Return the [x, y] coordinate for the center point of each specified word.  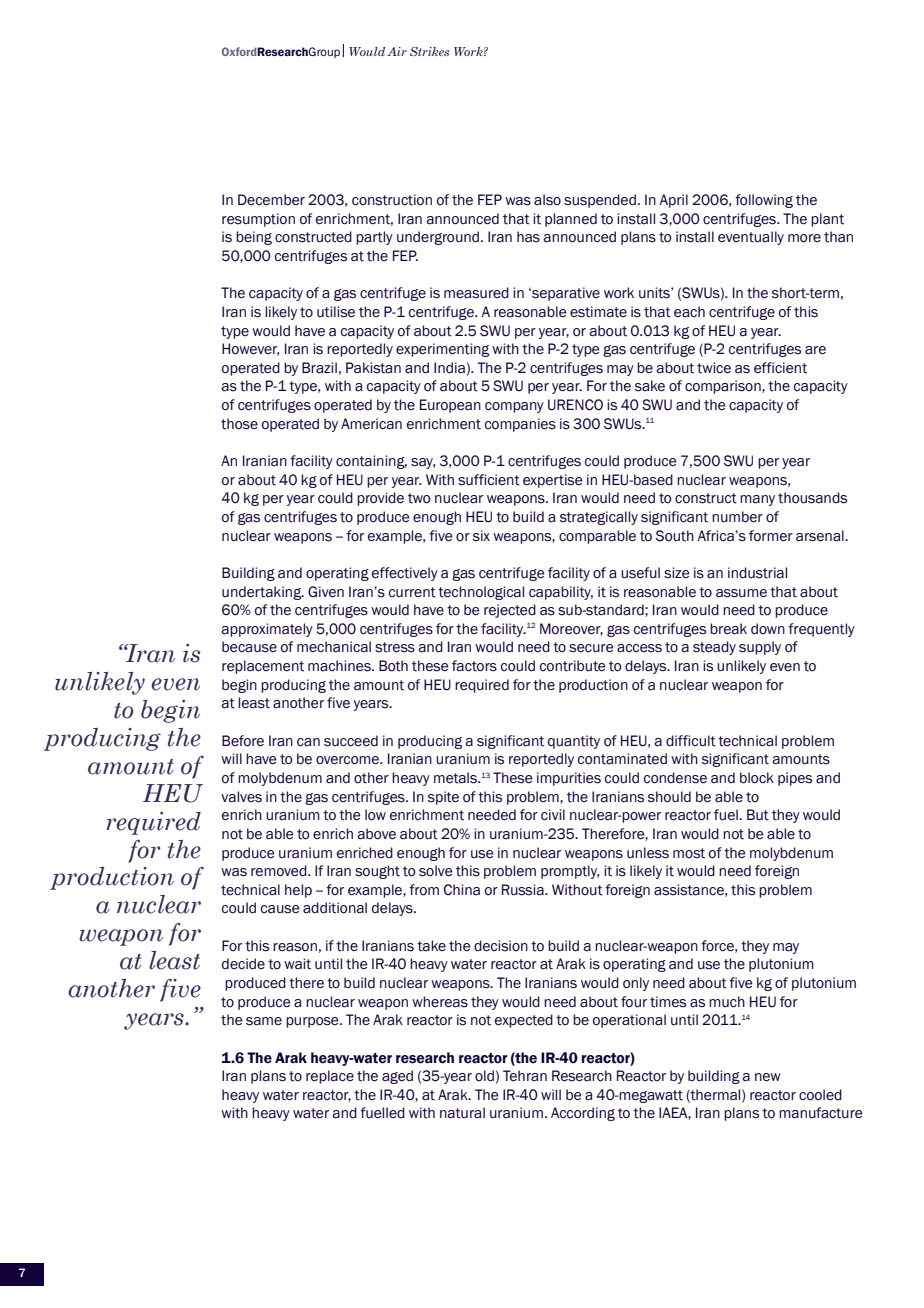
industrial [757, 573]
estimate [598, 312]
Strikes [429, 51]
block [757, 778]
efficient [780, 368]
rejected [510, 611]
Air [397, 51]
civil [553, 815]
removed [280, 871]
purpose [313, 1022]
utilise [336, 312]
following [764, 201]
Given [326, 592]
